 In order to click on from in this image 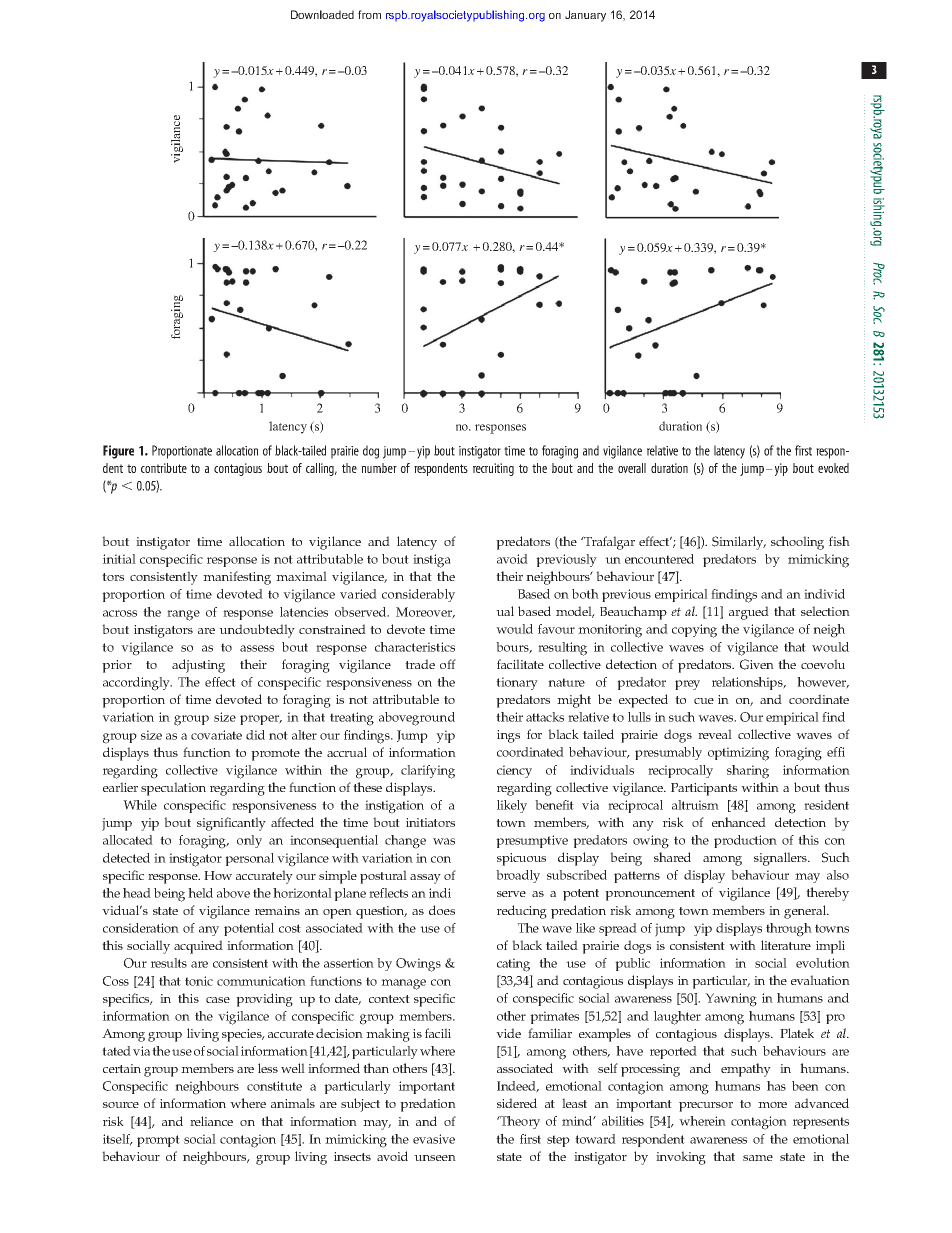, I will do `click(369, 14)`.
